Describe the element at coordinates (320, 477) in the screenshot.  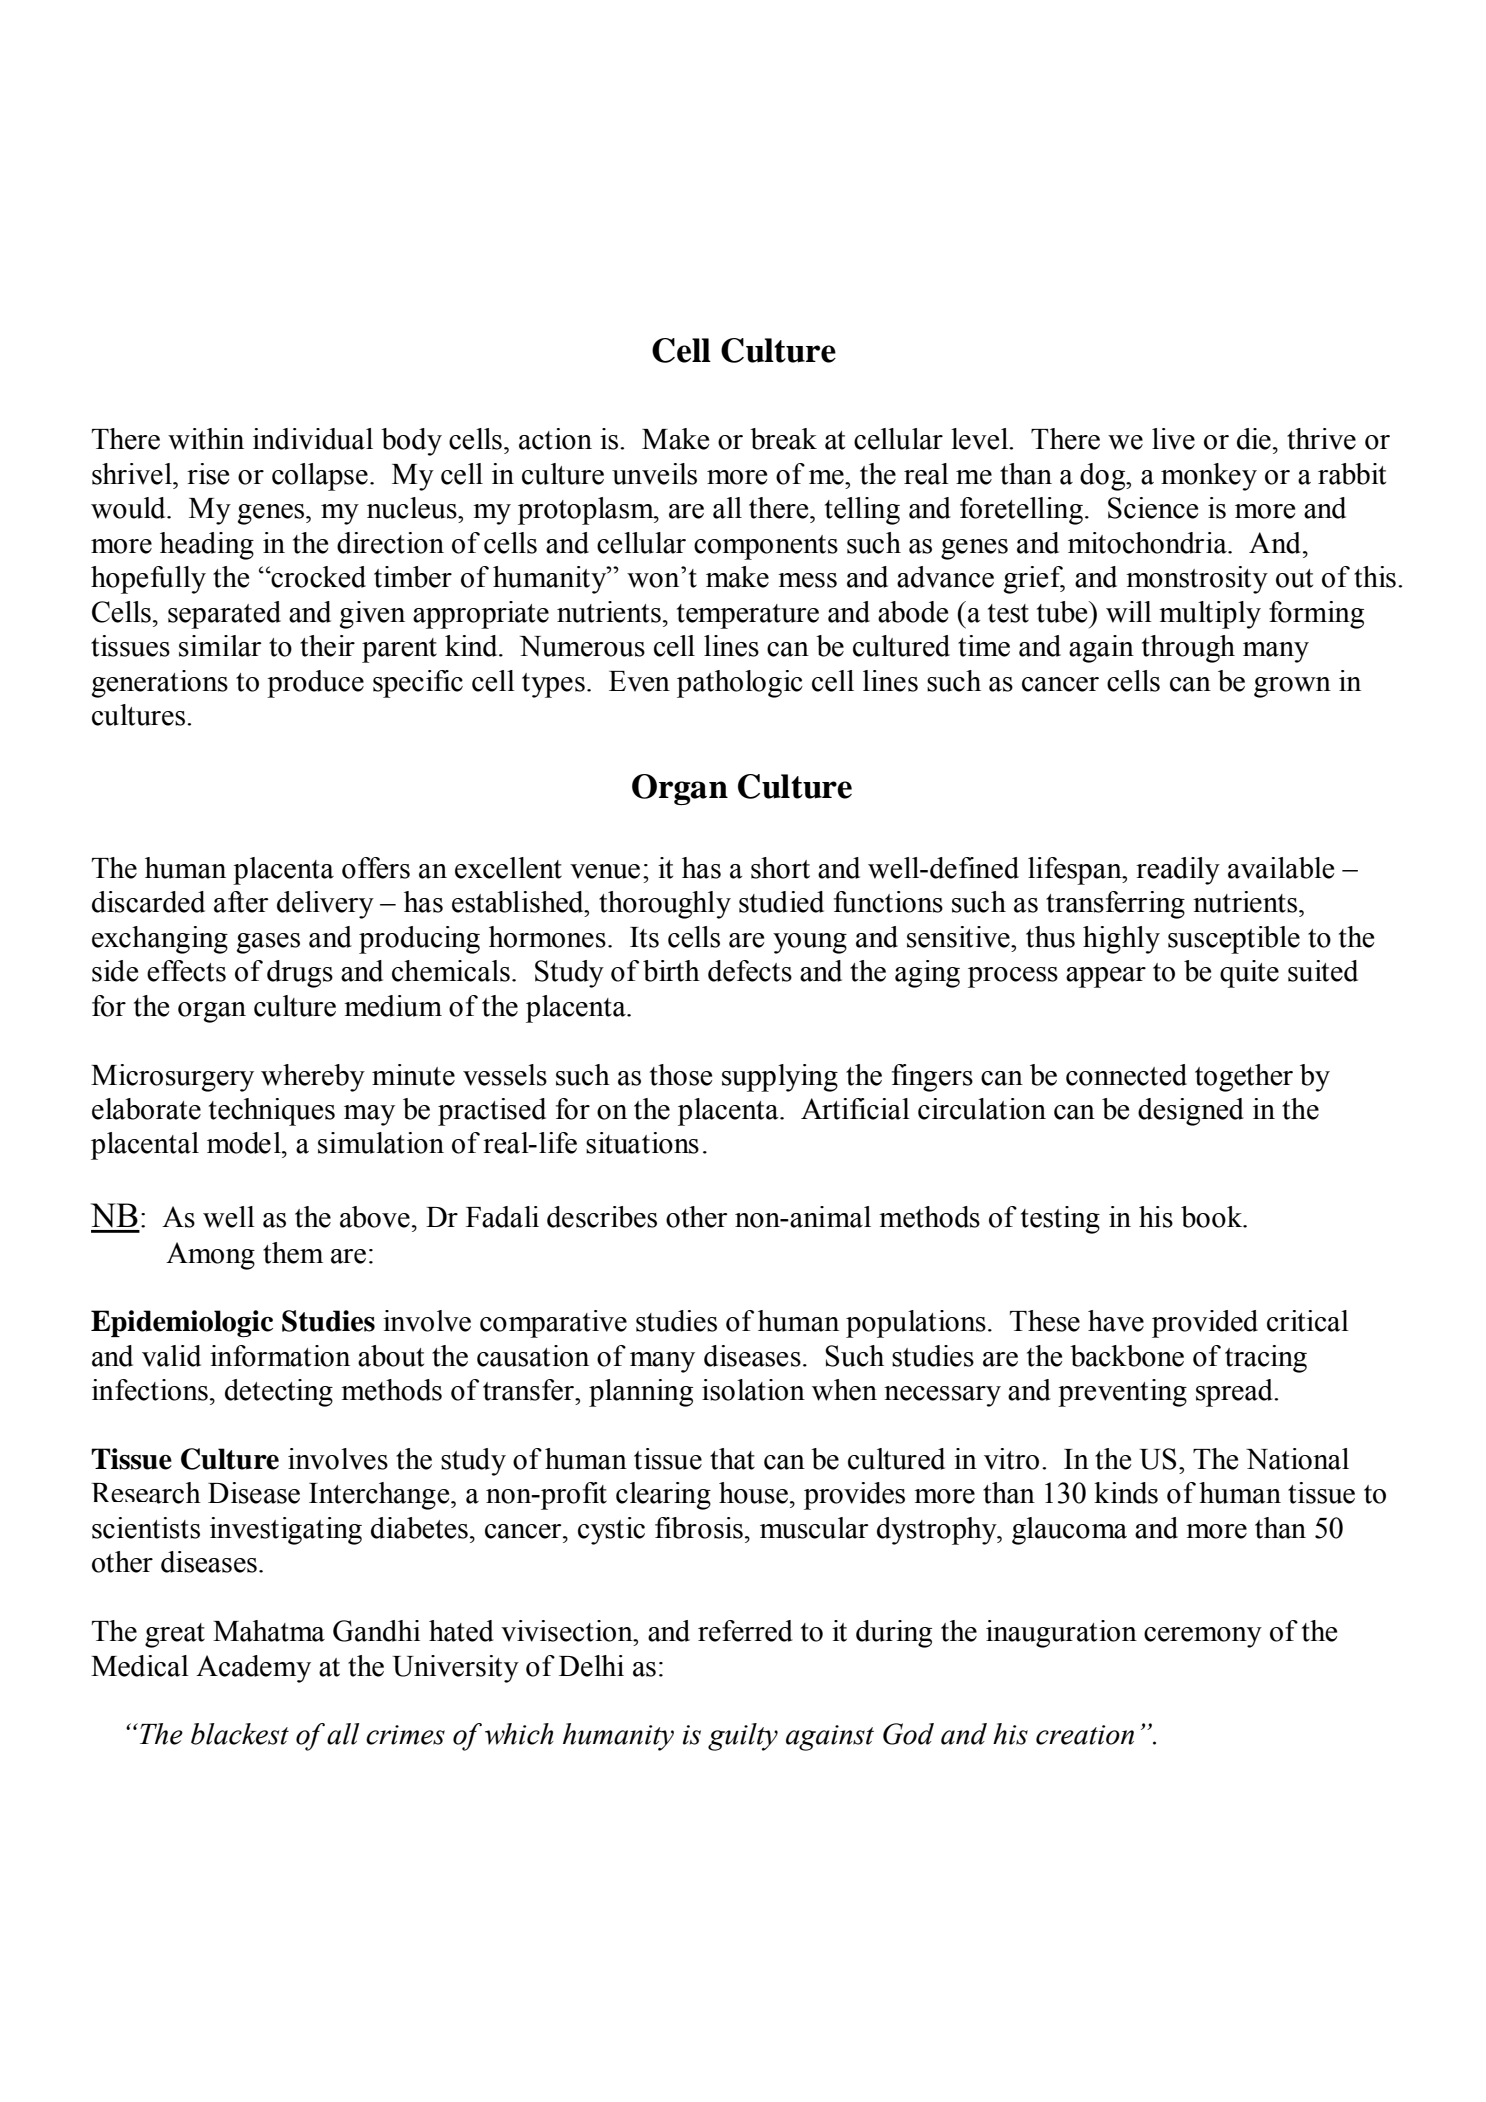
I see `collapse` at that location.
